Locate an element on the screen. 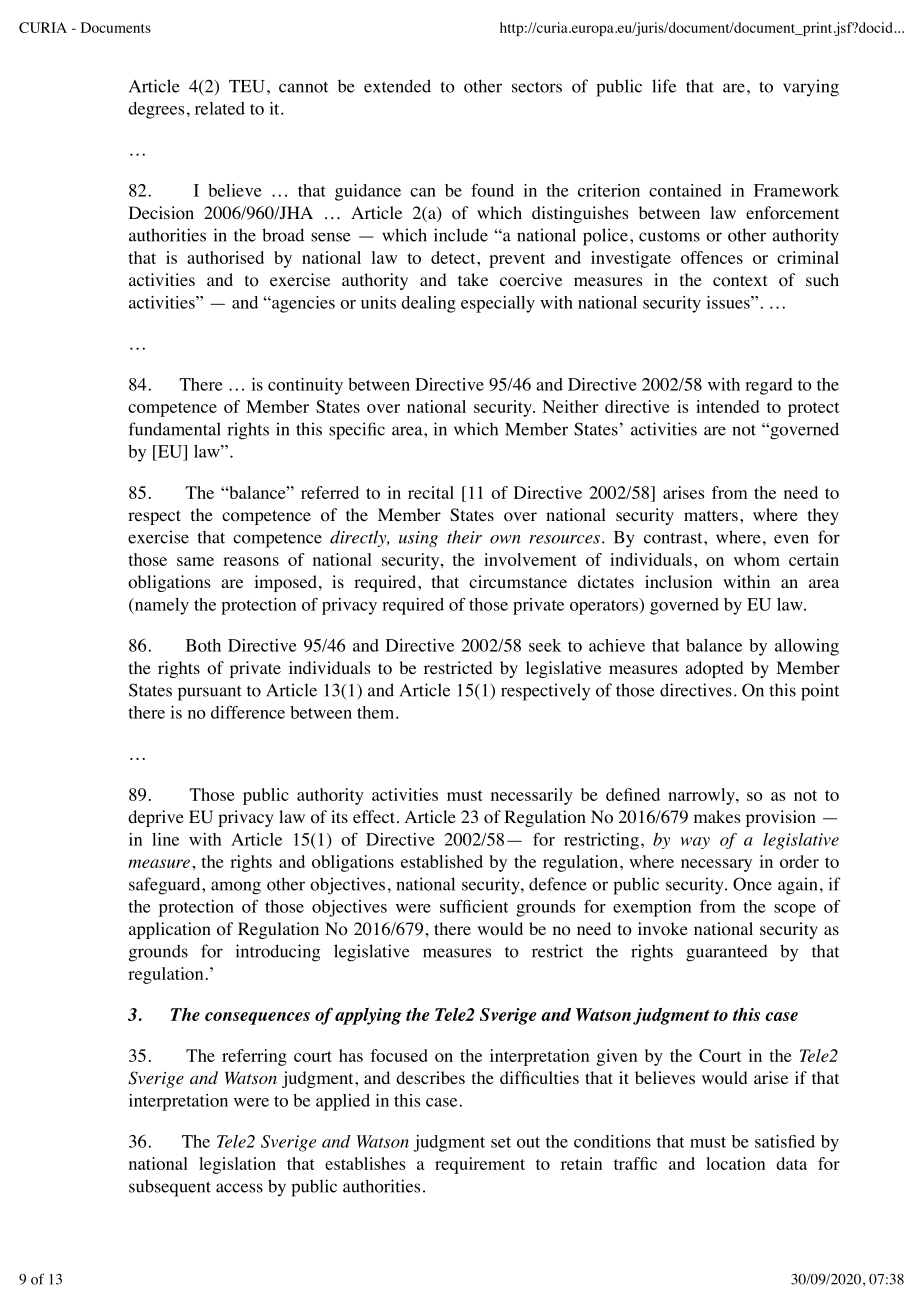  necessarily is located at coordinates (532, 796).
